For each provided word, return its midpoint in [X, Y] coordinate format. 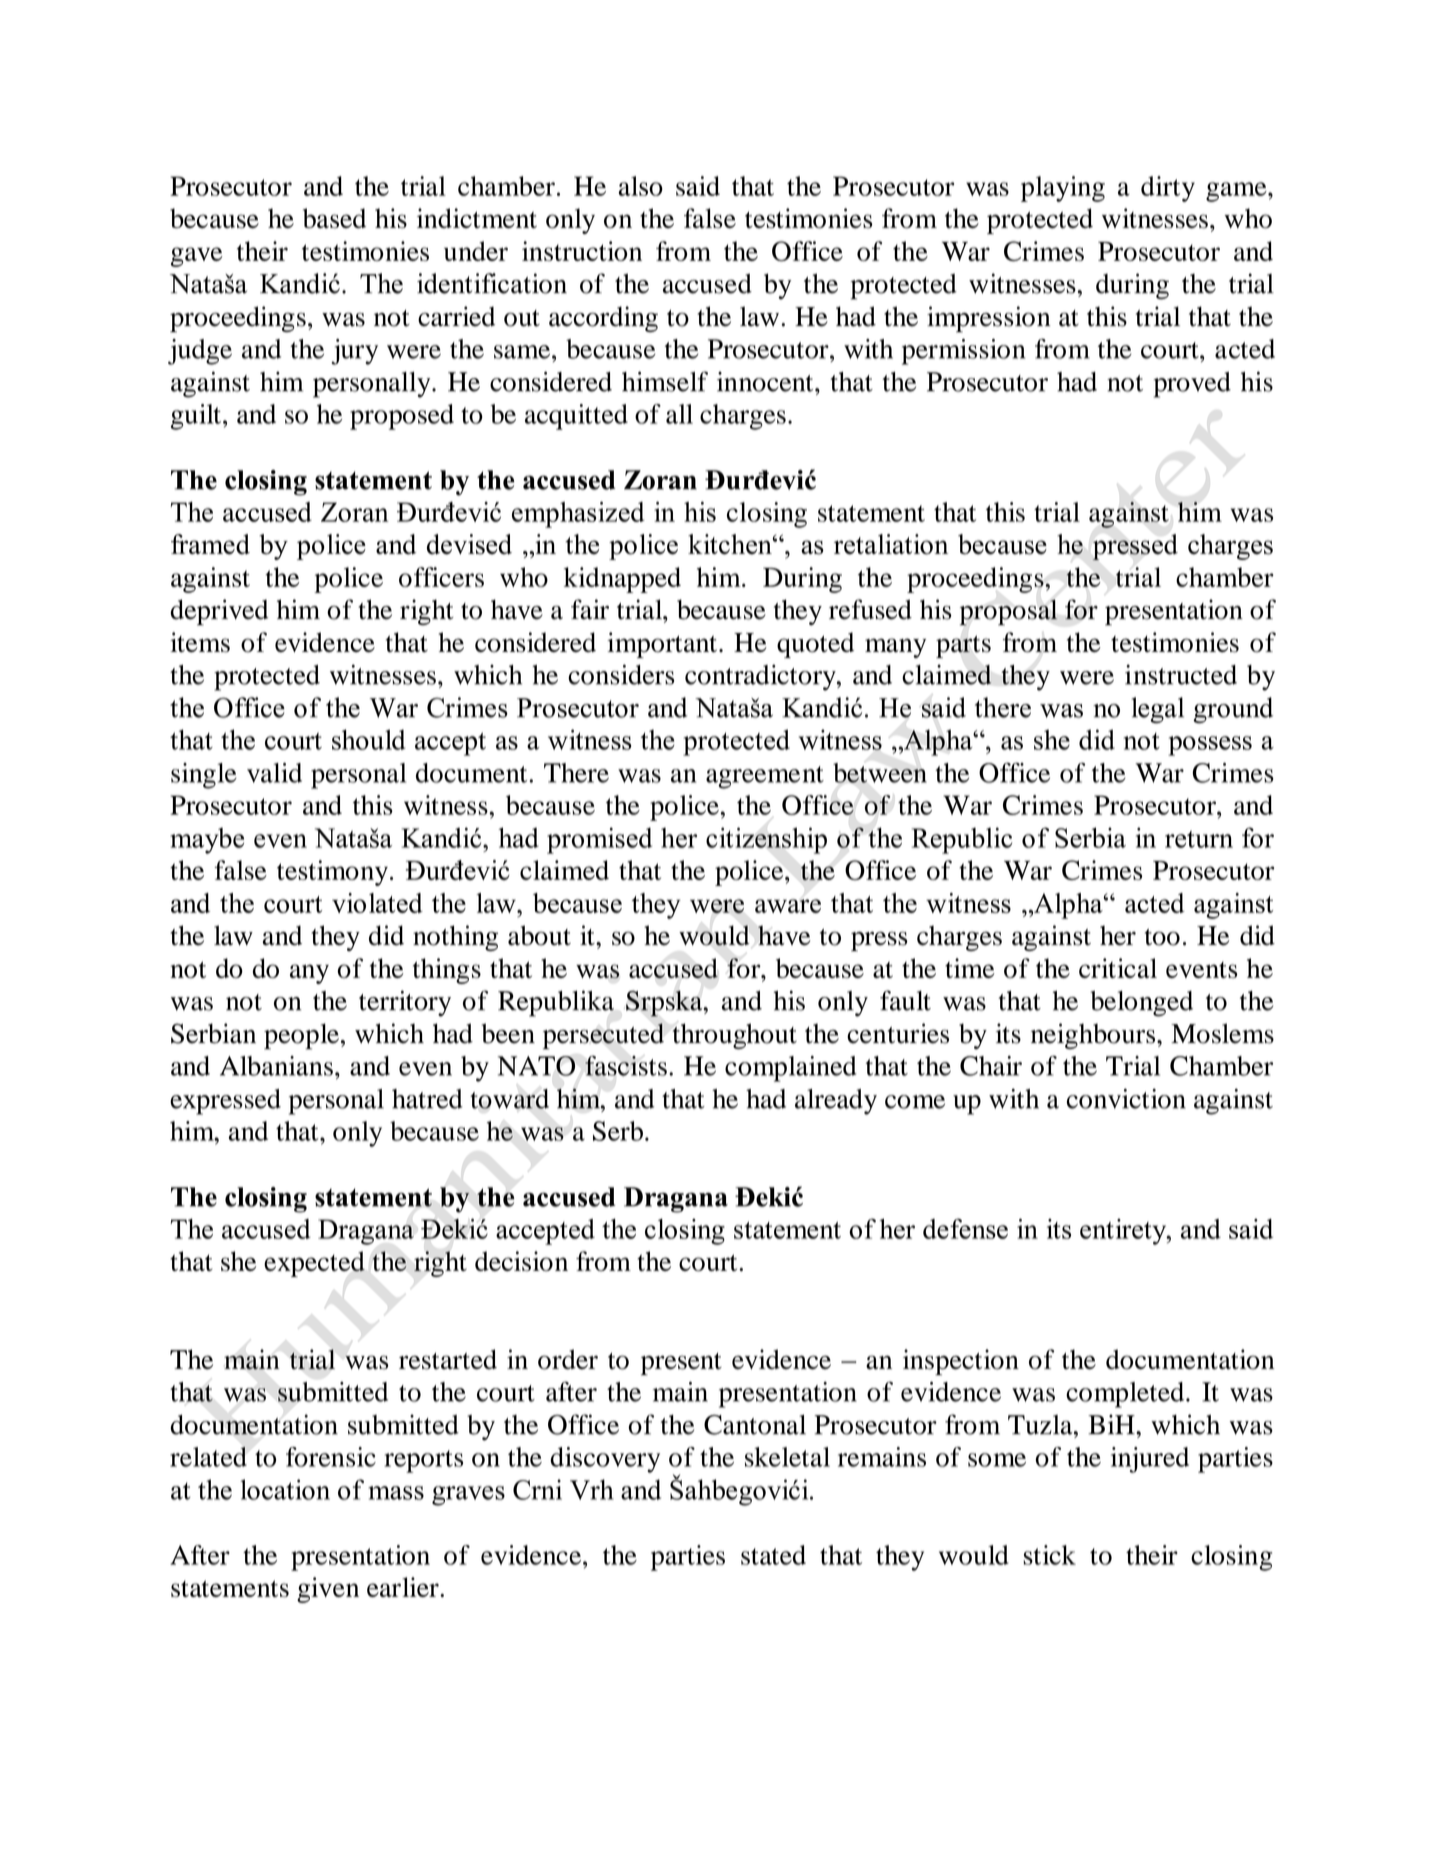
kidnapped [622, 580]
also [641, 186]
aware [788, 906]
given [328, 1590]
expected [314, 1264]
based [334, 218]
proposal [1009, 612]
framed [210, 544]
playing [1063, 189]
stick [1049, 1555]
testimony [332, 873]
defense [965, 1229]
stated [773, 1555]
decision [521, 1261]
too [1162, 937]
